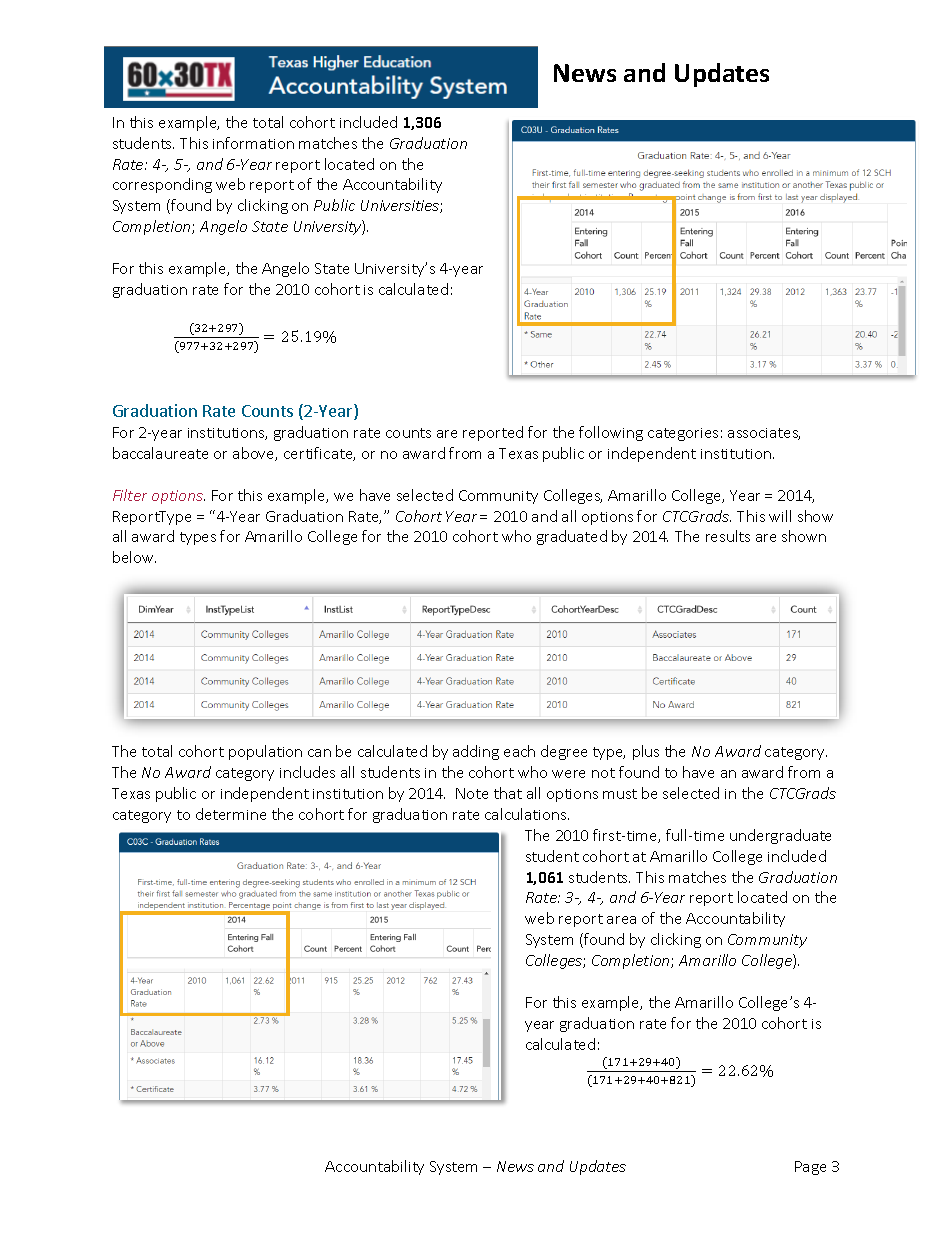  What do you see at coordinates (728, 536) in the screenshot?
I see `results` at bounding box center [728, 536].
